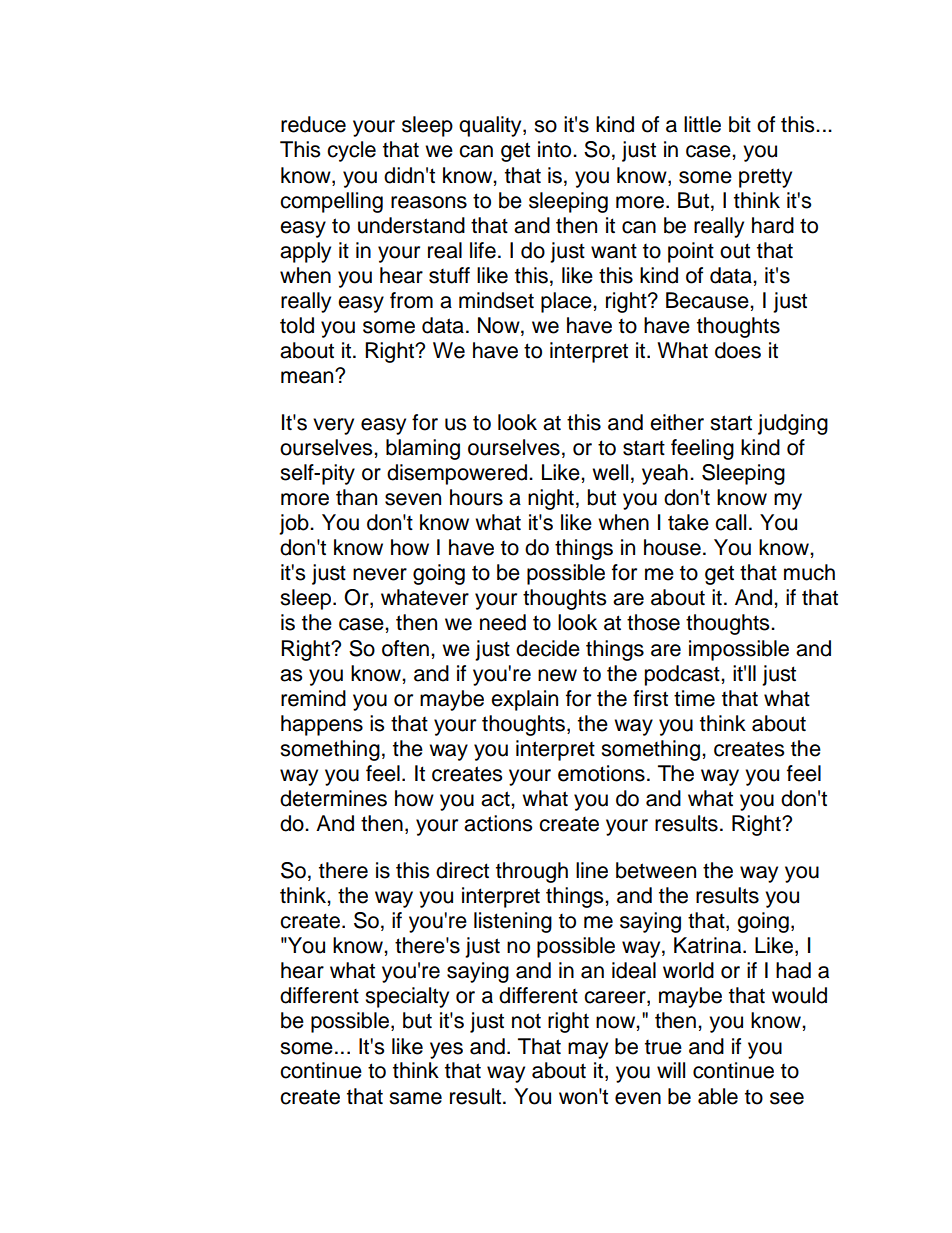 This screenshot has width=952, height=1233. What do you see at coordinates (809, 572) in the screenshot?
I see `much` at bounding box center [809, 572].
